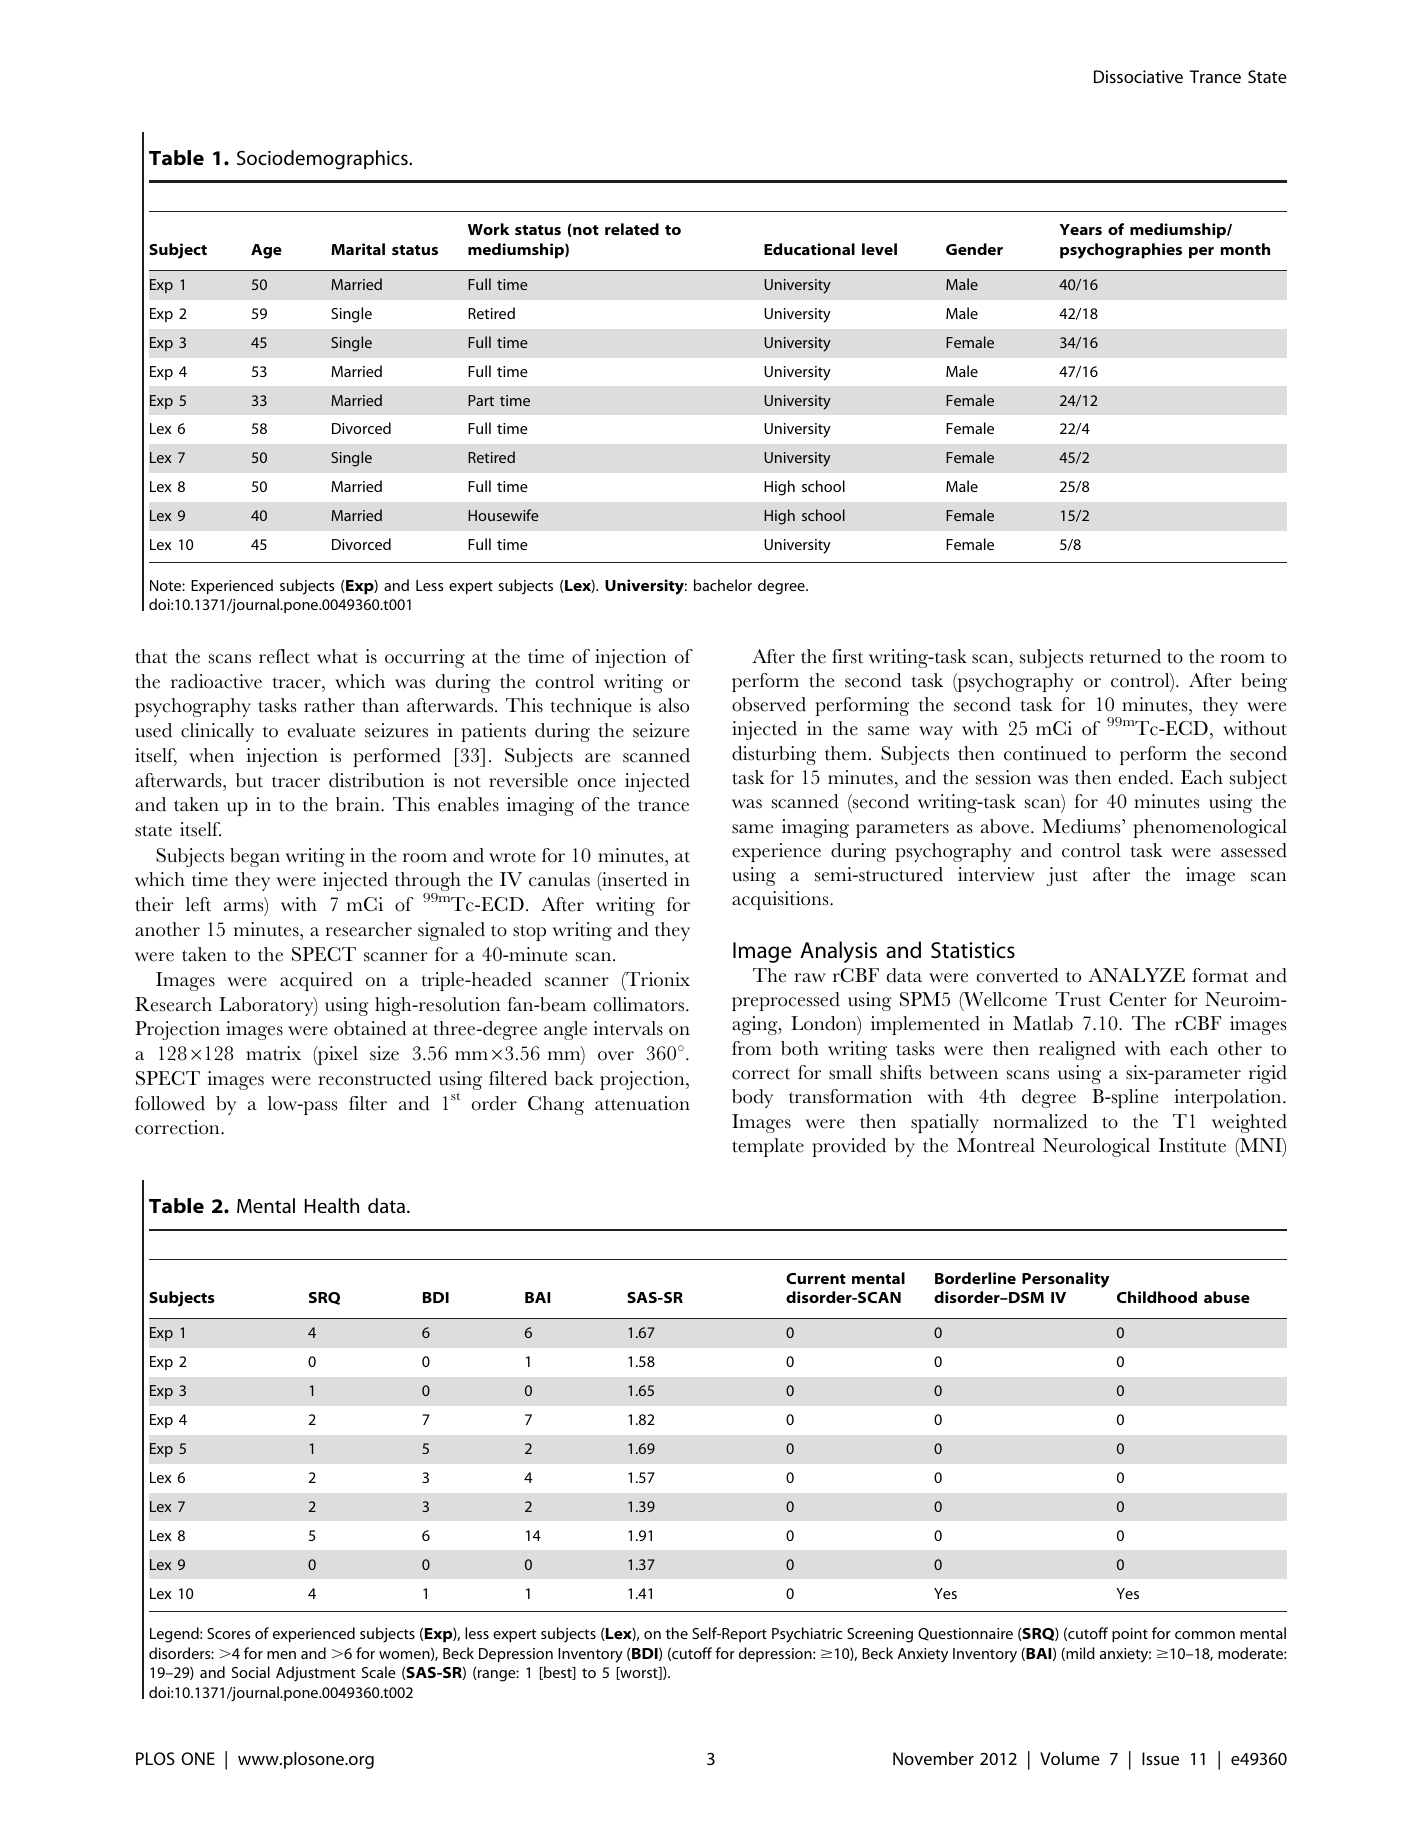 Image resolution: width=1422 pixels, height=1837 pixels. I want to click on Dissociative, so click(1138, 76).
